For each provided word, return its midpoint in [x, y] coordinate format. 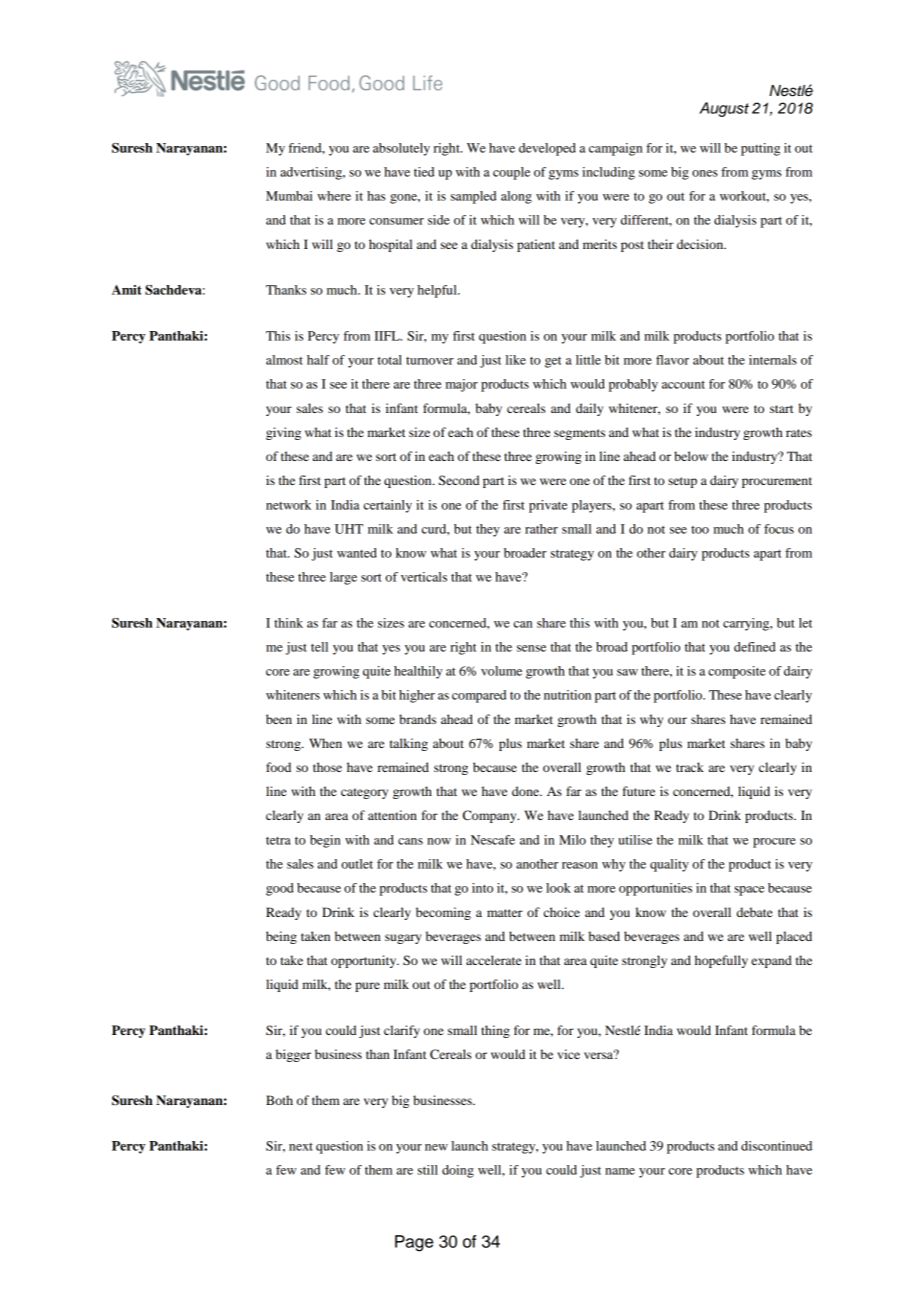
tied [424, 172]
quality [669, 865]
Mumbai [289, 196]
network [288, 505]
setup [682, 482]
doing [458, 1171]
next [301, 1147]
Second [459, 480]
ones [705, 173]
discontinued [776, 1146]
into [482, 888]
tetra [278, 841]
